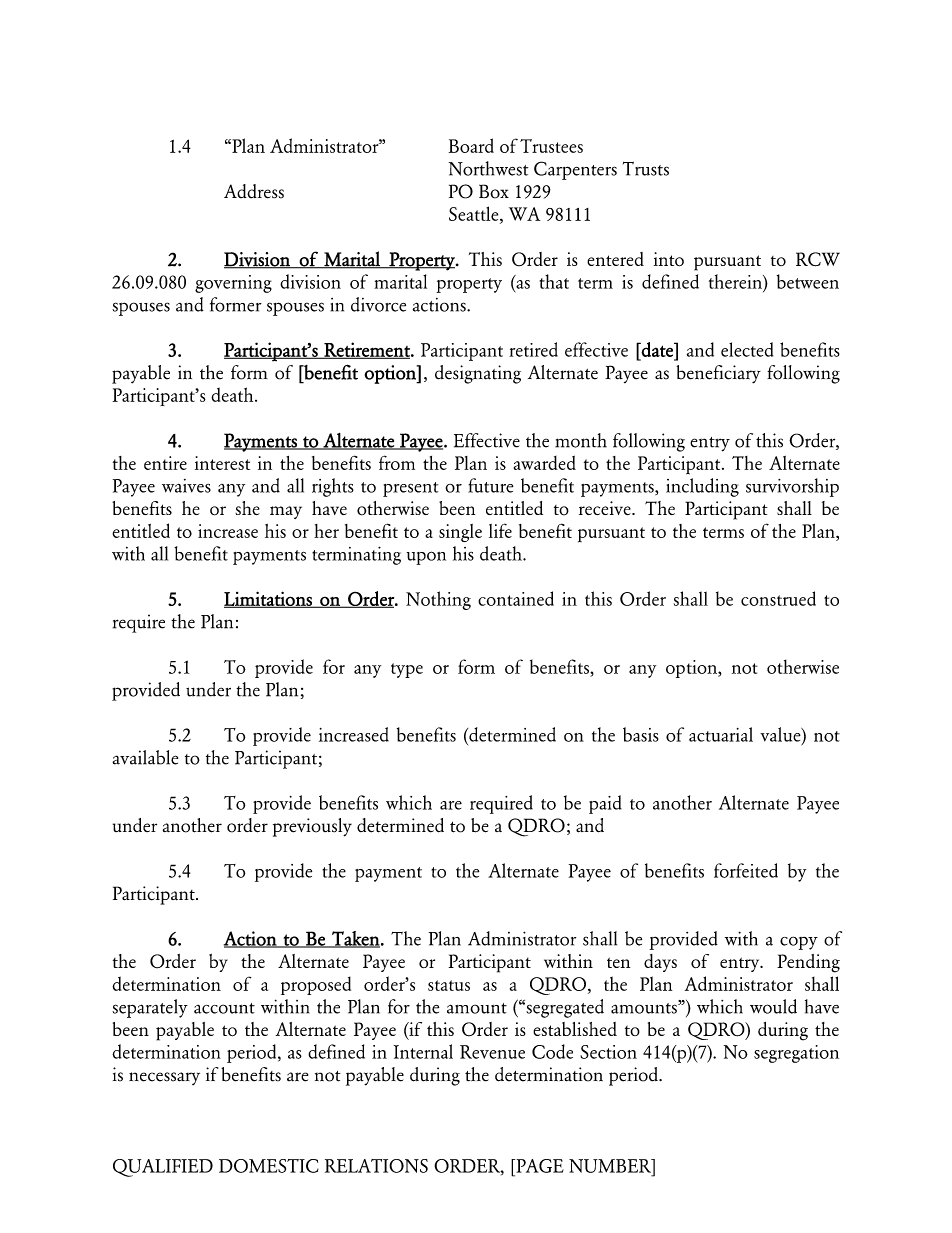 The width and height of the screenshot is (952, 1233). I want to click on previously, so click(312, 827).
